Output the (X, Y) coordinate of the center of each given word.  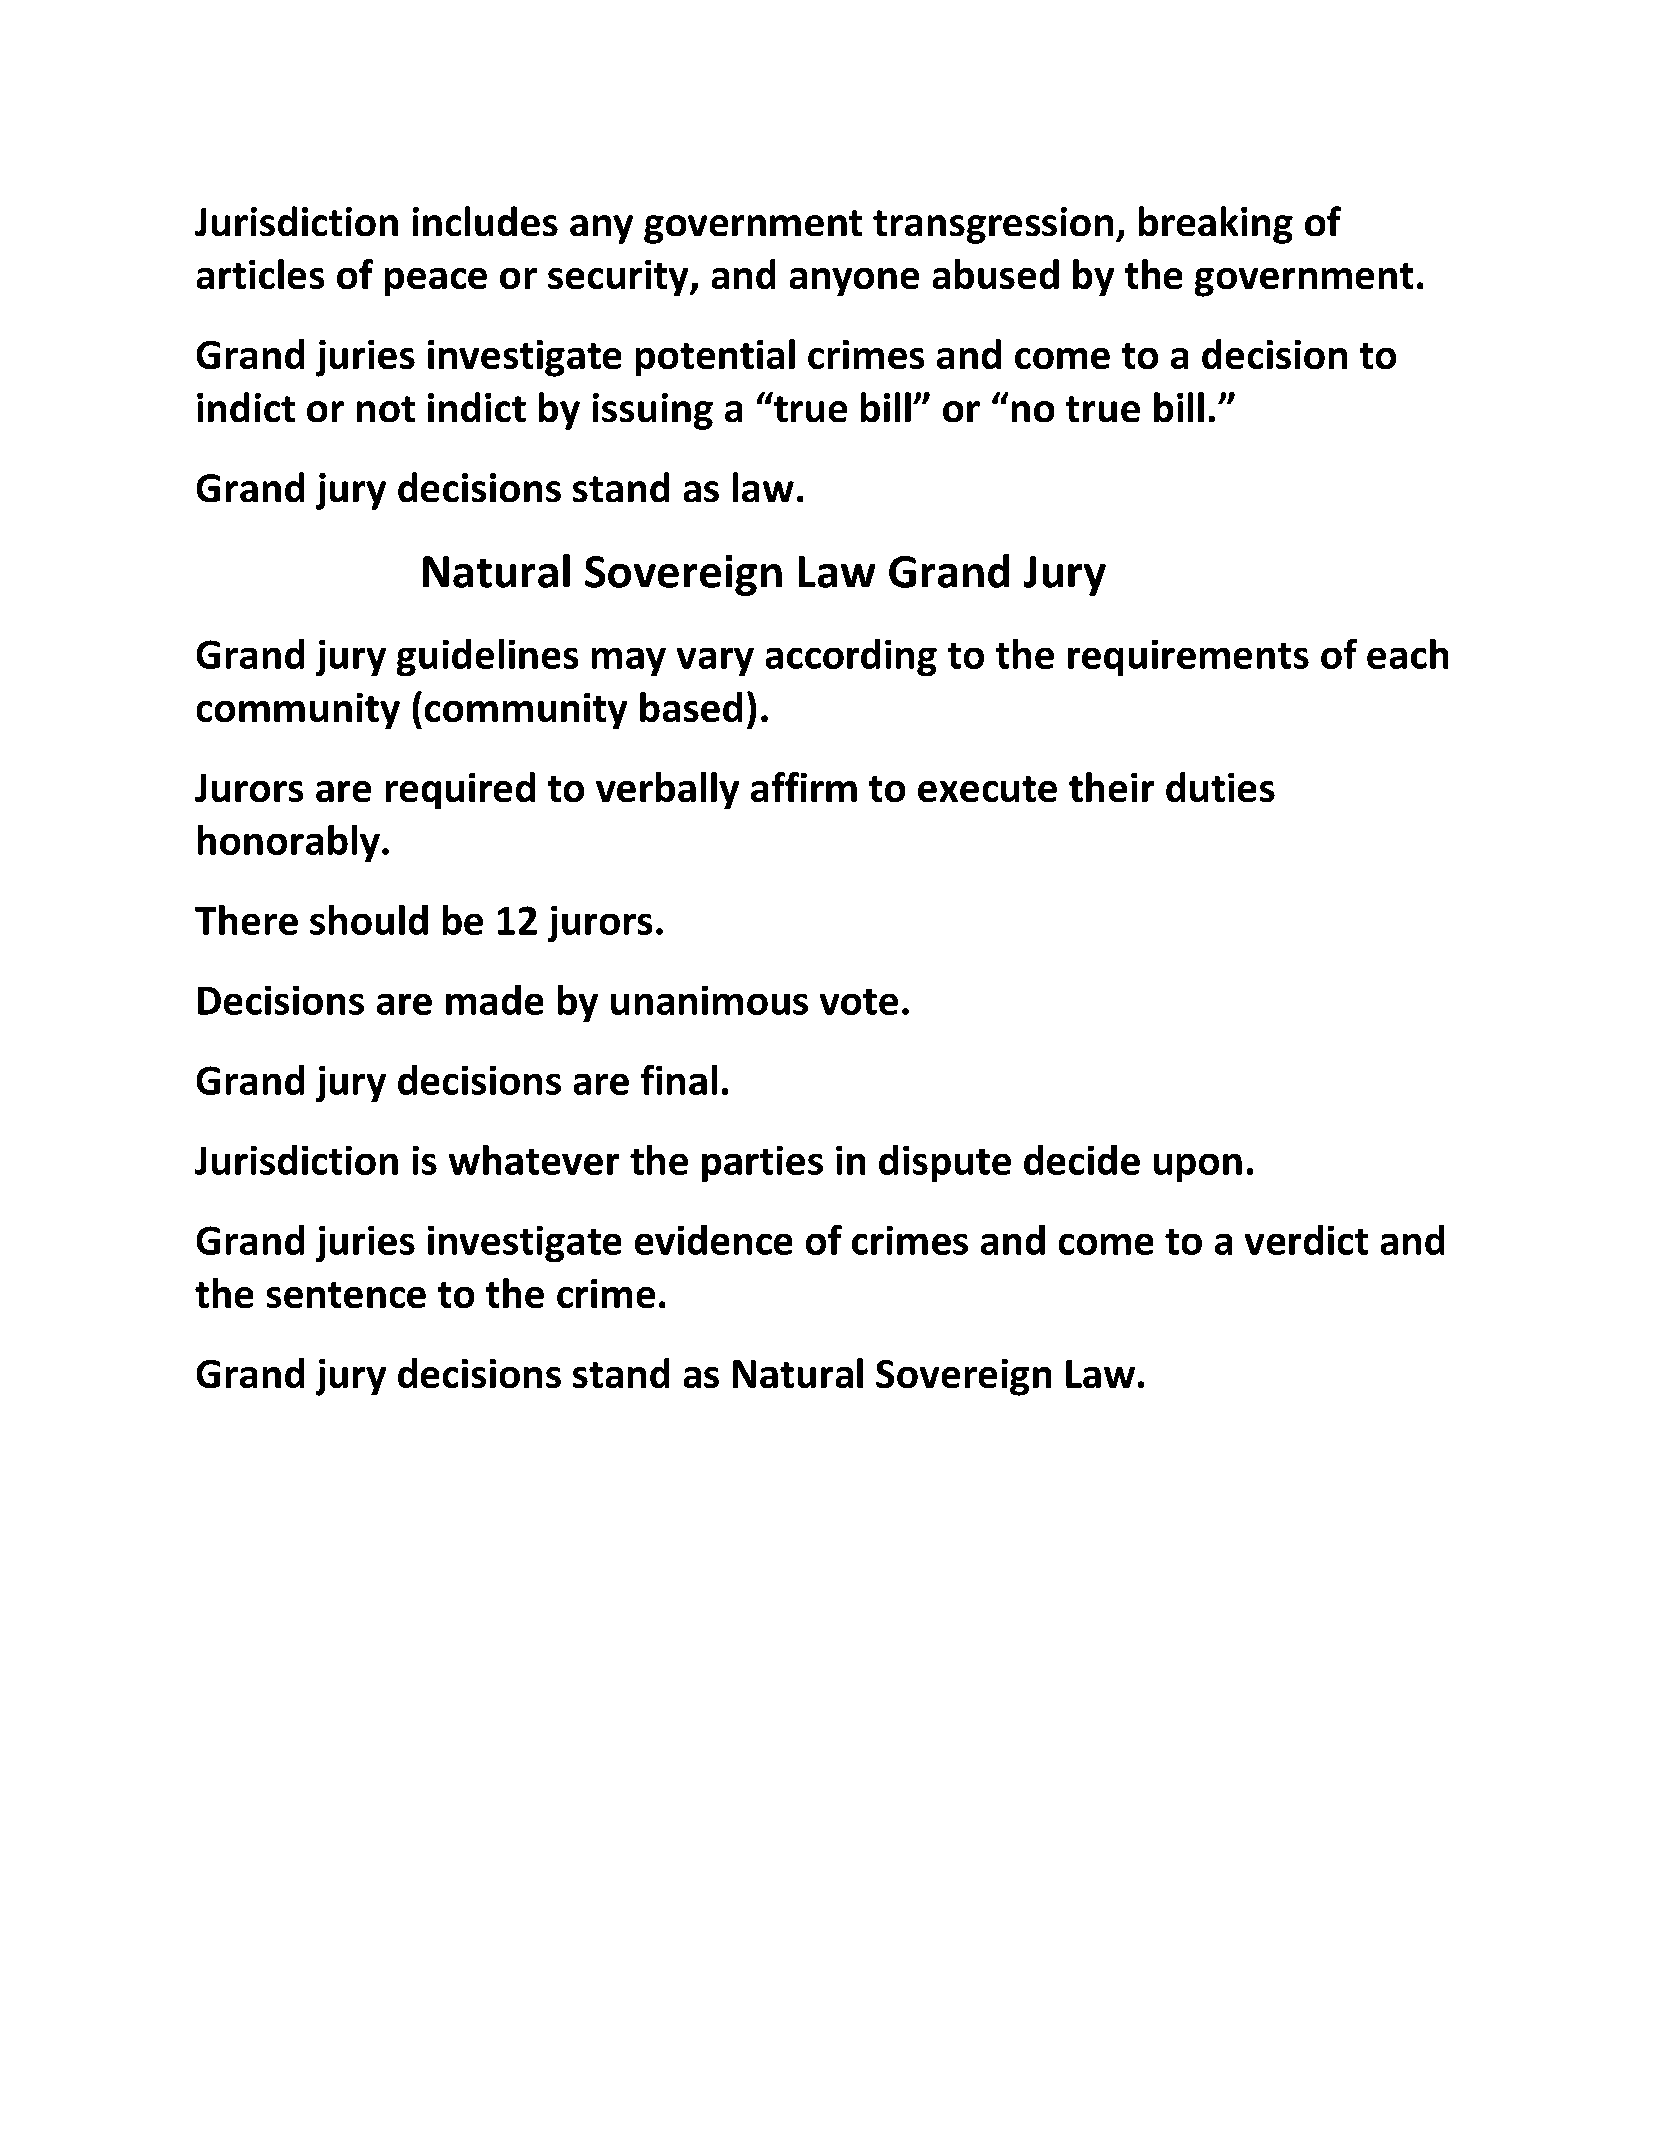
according (851, 657)
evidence (713, 1240)
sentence (346, 1295)
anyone (854, 282)
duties (1220, 787)
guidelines (487, 657)
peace (436, 282)
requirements (1188, 658)
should (369, 920)
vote (859, 1002)
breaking (1216, 225)
